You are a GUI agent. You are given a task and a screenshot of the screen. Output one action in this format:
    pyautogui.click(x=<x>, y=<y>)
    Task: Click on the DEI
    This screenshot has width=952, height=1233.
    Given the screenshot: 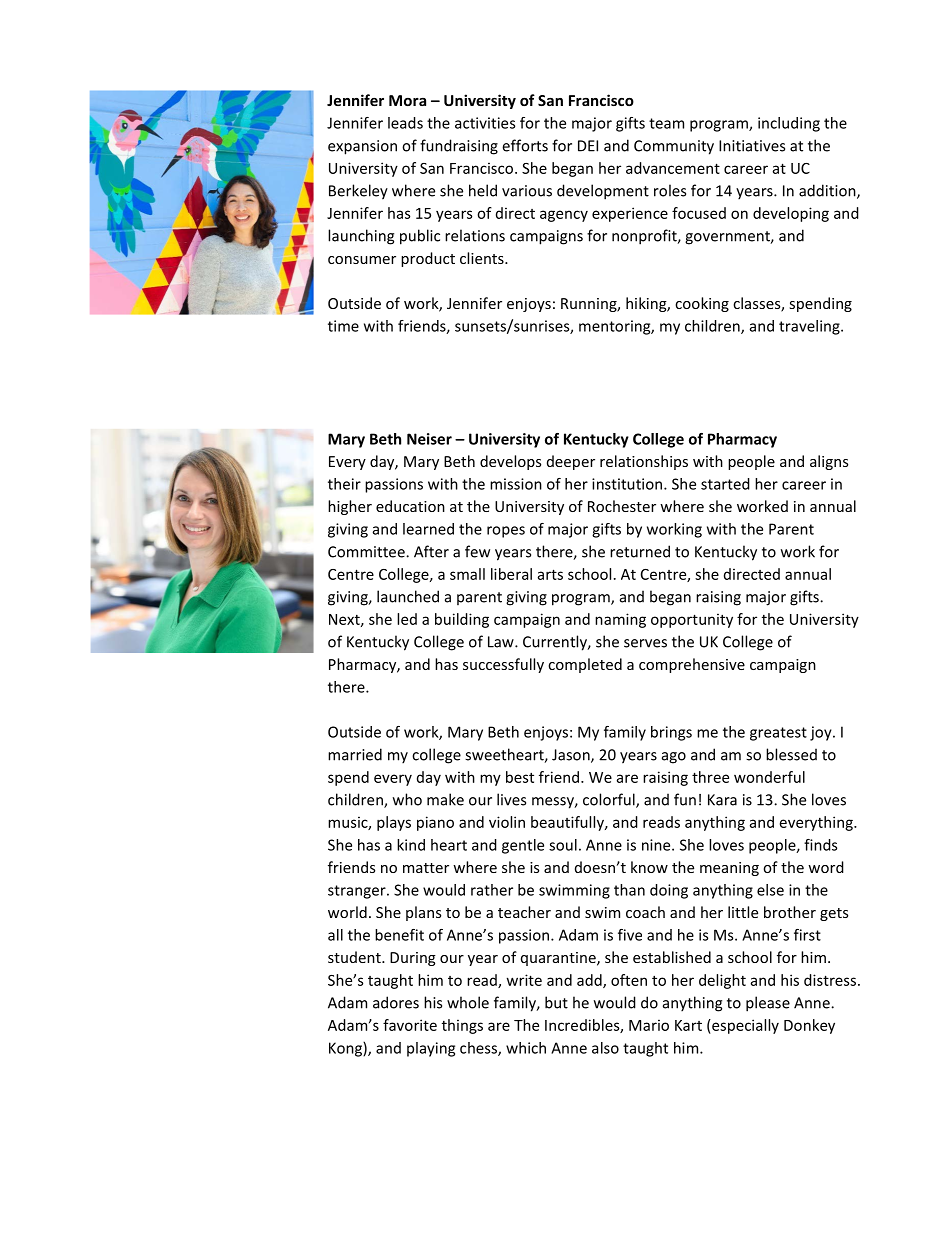 What is the action you would take?
    pyautogui.click(x=588, y=146)
